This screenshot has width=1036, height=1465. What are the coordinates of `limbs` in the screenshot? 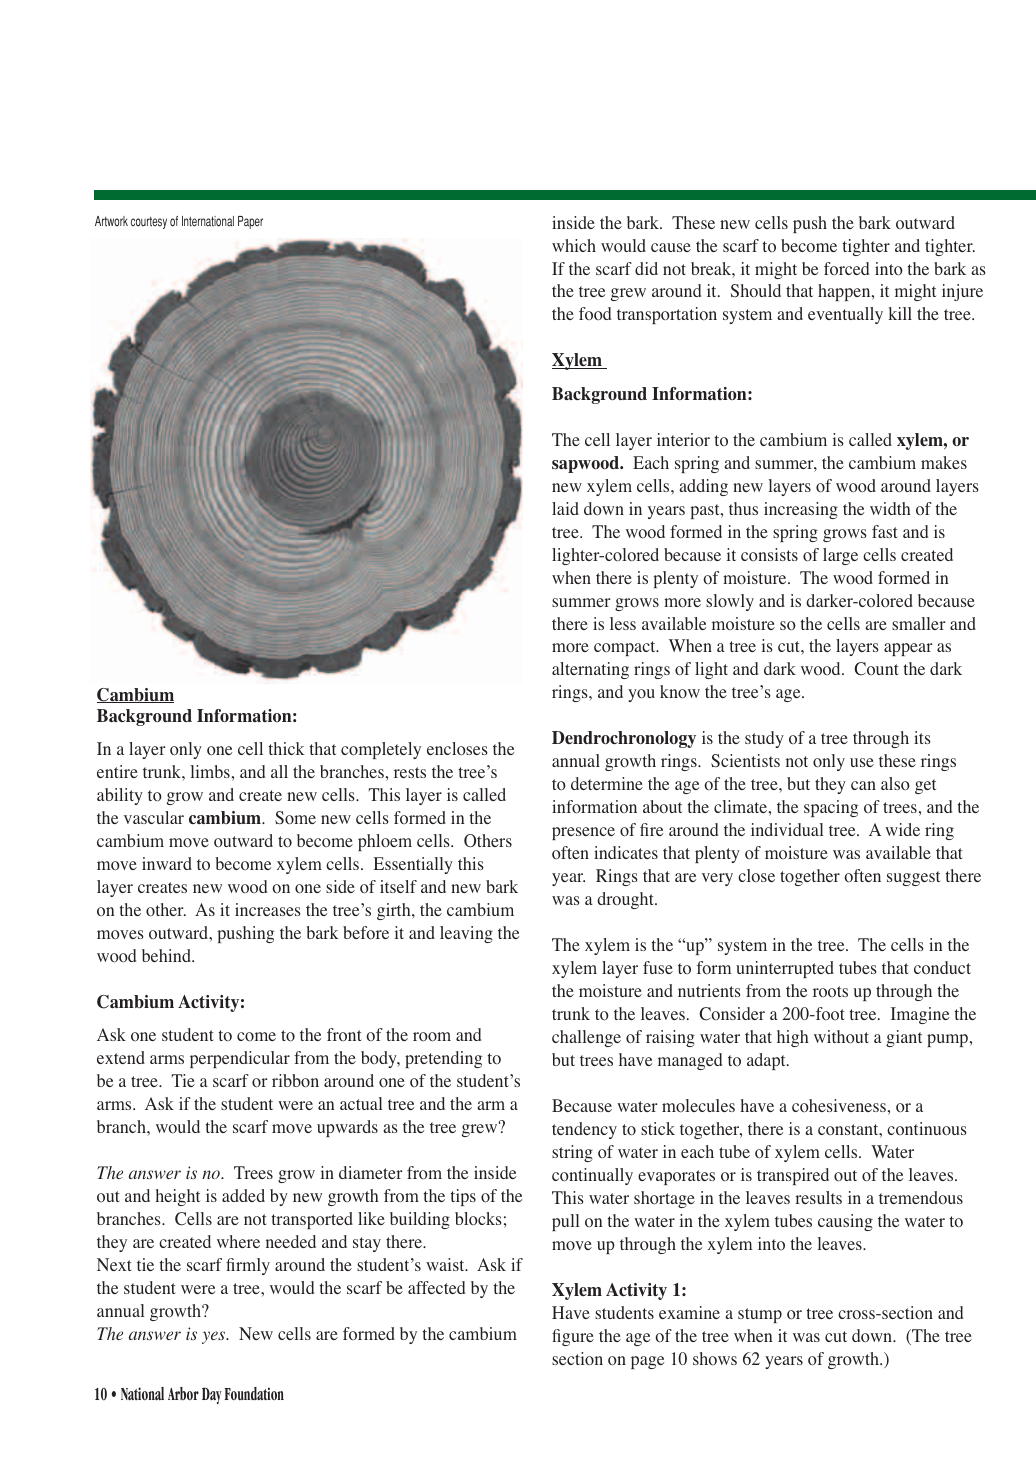 It's located at (210, 771).
